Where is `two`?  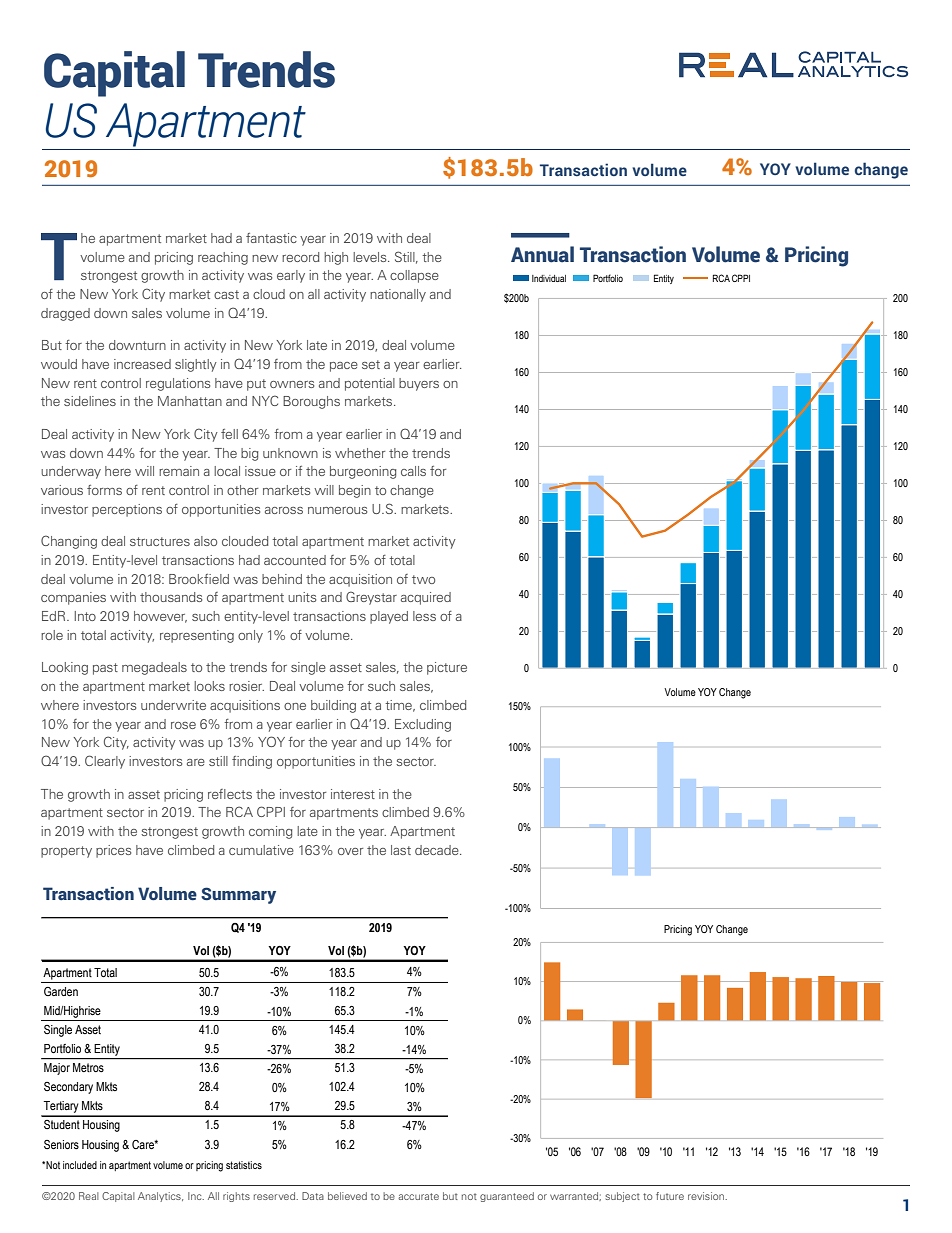
two is located at coordinates (423, 579).
